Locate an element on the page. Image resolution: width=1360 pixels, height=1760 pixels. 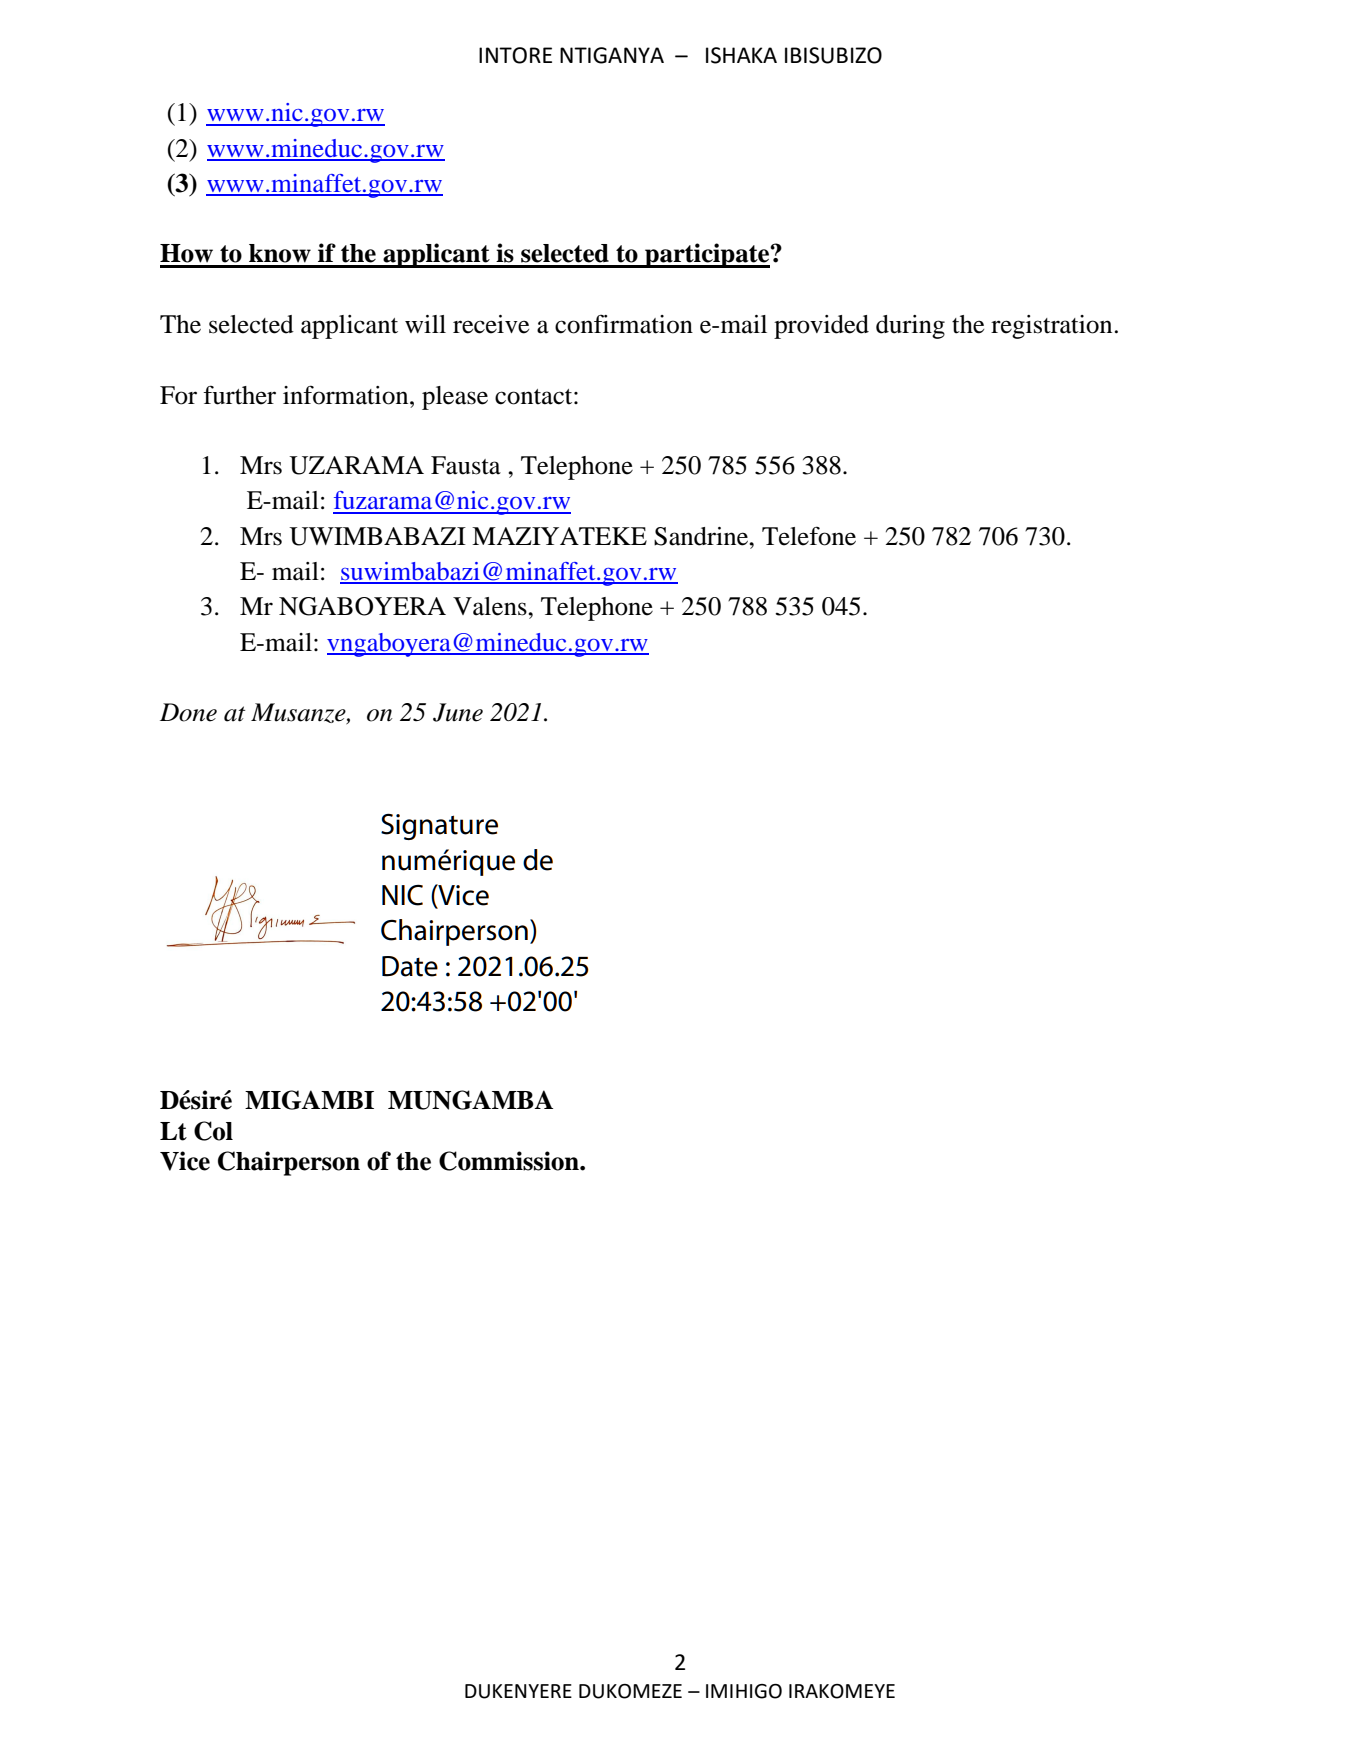
registration is located at coordinates (1051, 327).
